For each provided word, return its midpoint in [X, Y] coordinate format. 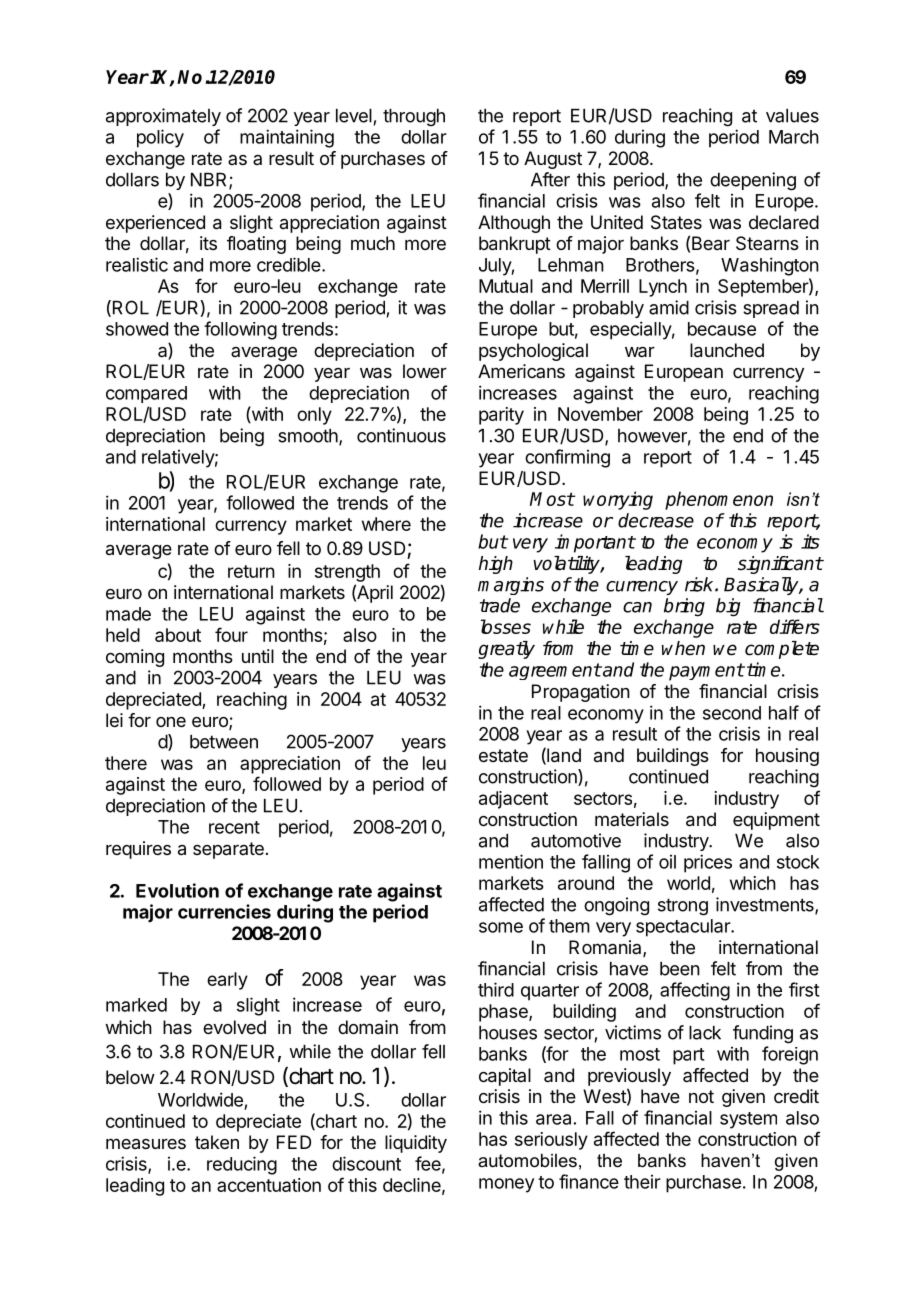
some [501, 927]
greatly [506, 650]
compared [146, 394]
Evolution [177, 890]
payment [706, 672]
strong [683, 907]
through [414, 117]
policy [160, 138]
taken [217, 1142]
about [178, 635]
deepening [753, 181]
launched [727, 350]
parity [501, 416]
